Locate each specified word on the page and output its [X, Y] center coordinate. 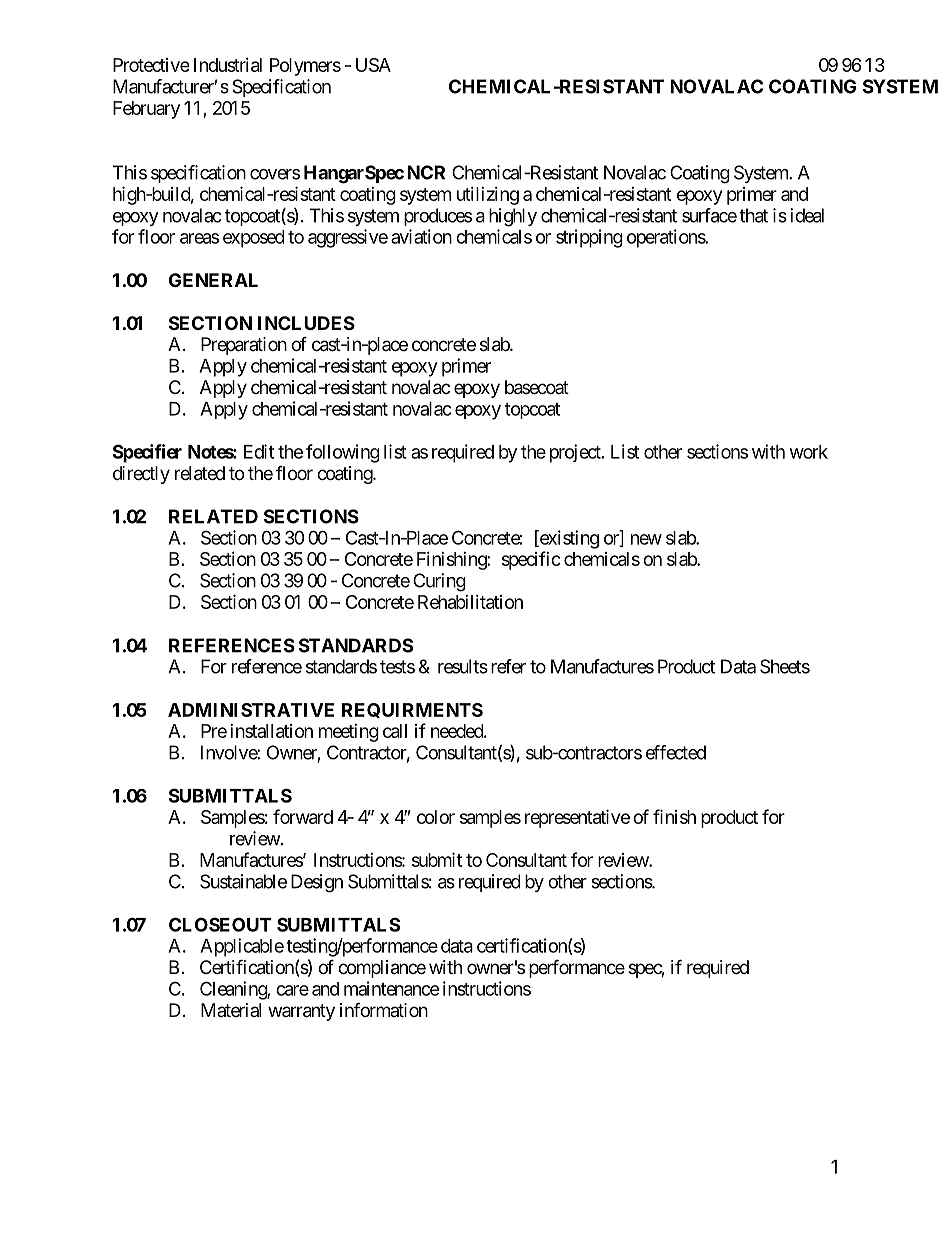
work [809, 452]
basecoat [537, 387]
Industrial [228, 65]
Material [231, 1010]
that [753, 215]
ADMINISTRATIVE [251, 710]
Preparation [244, 346]
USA [373, 65]
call [395, 731]
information [384, 1009]
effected [676, 752]
